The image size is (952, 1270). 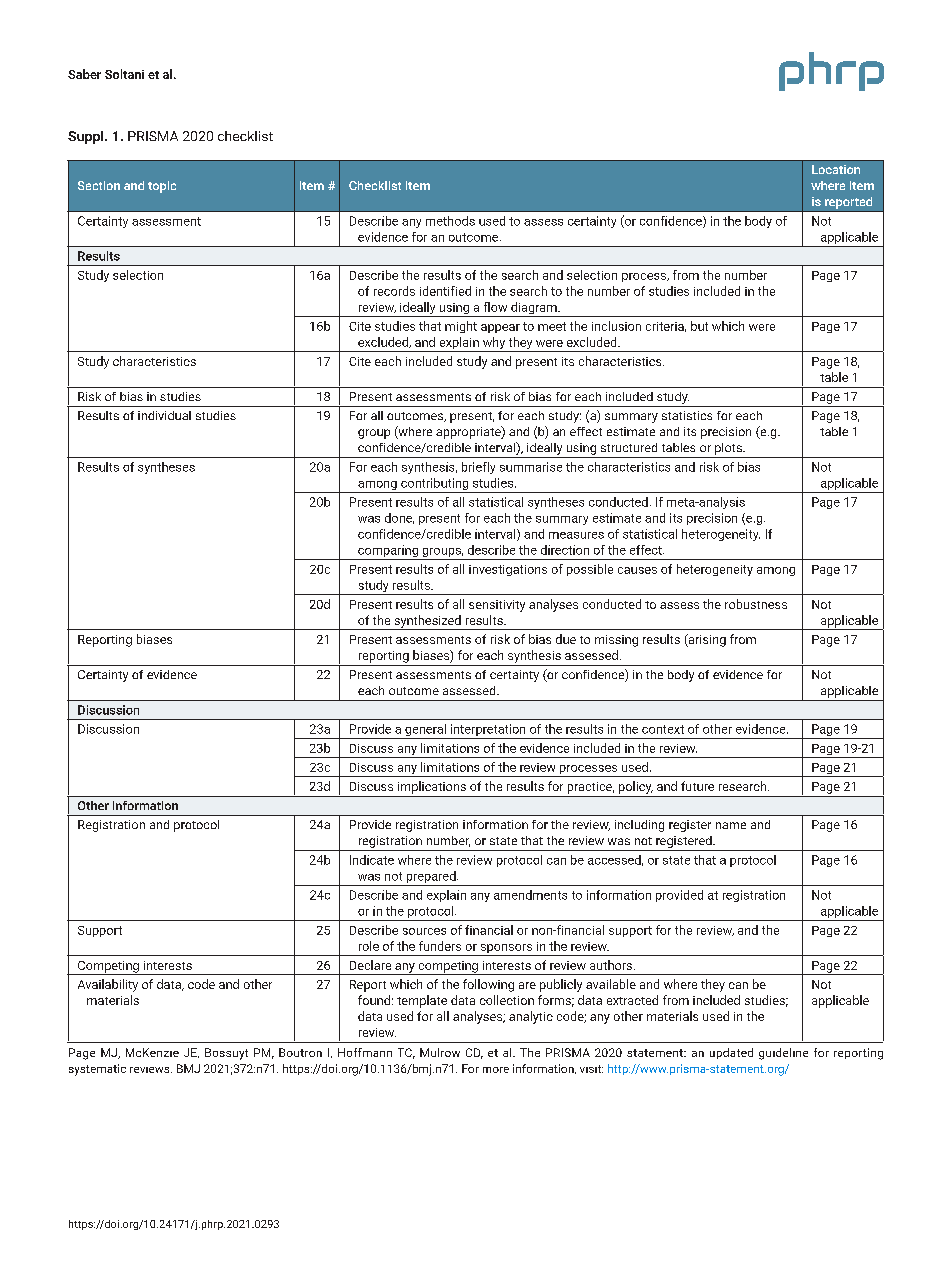 I want to click on more, so click(x=496, y=1070).
